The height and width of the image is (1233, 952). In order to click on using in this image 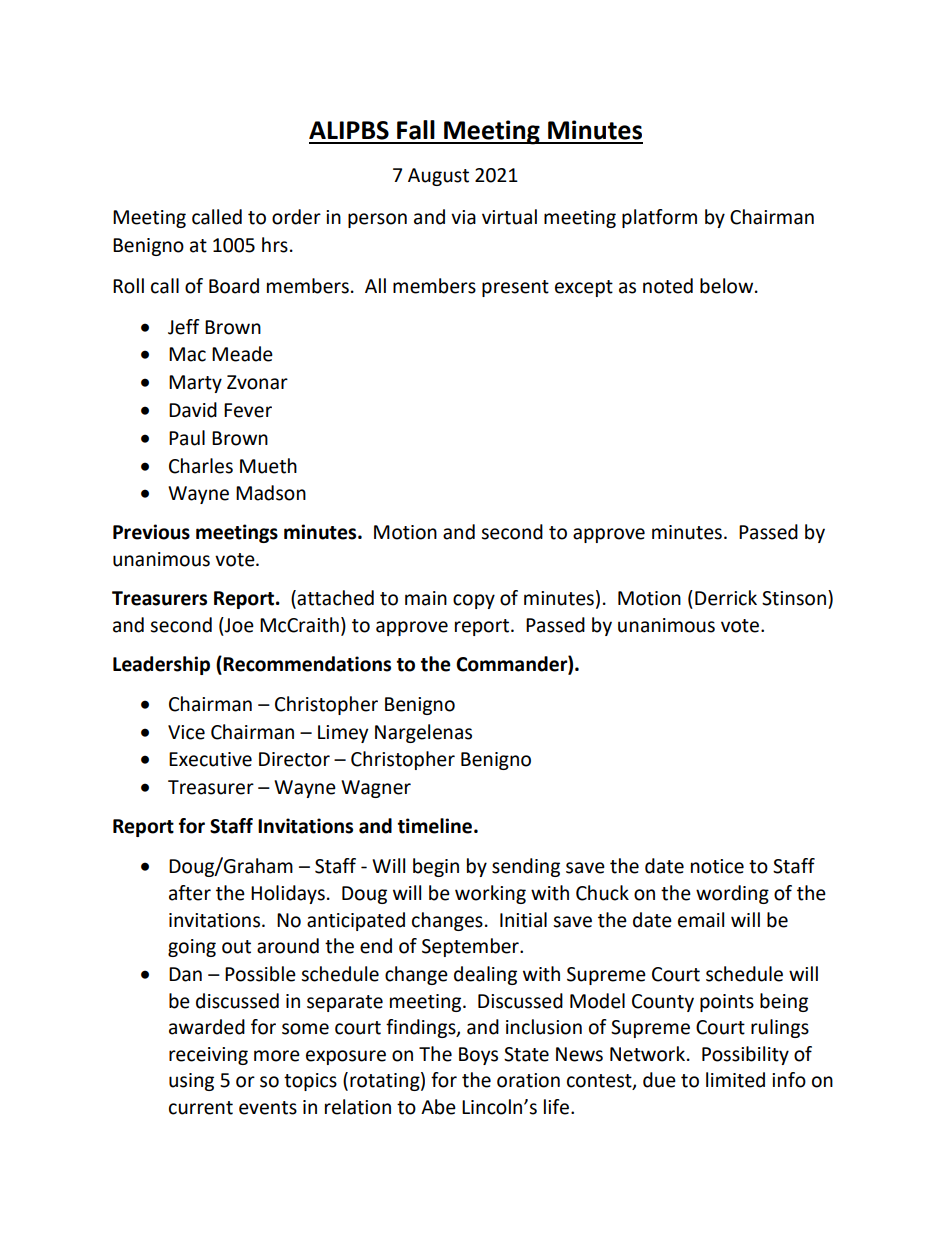, I will do `click(191, 1082)`.
